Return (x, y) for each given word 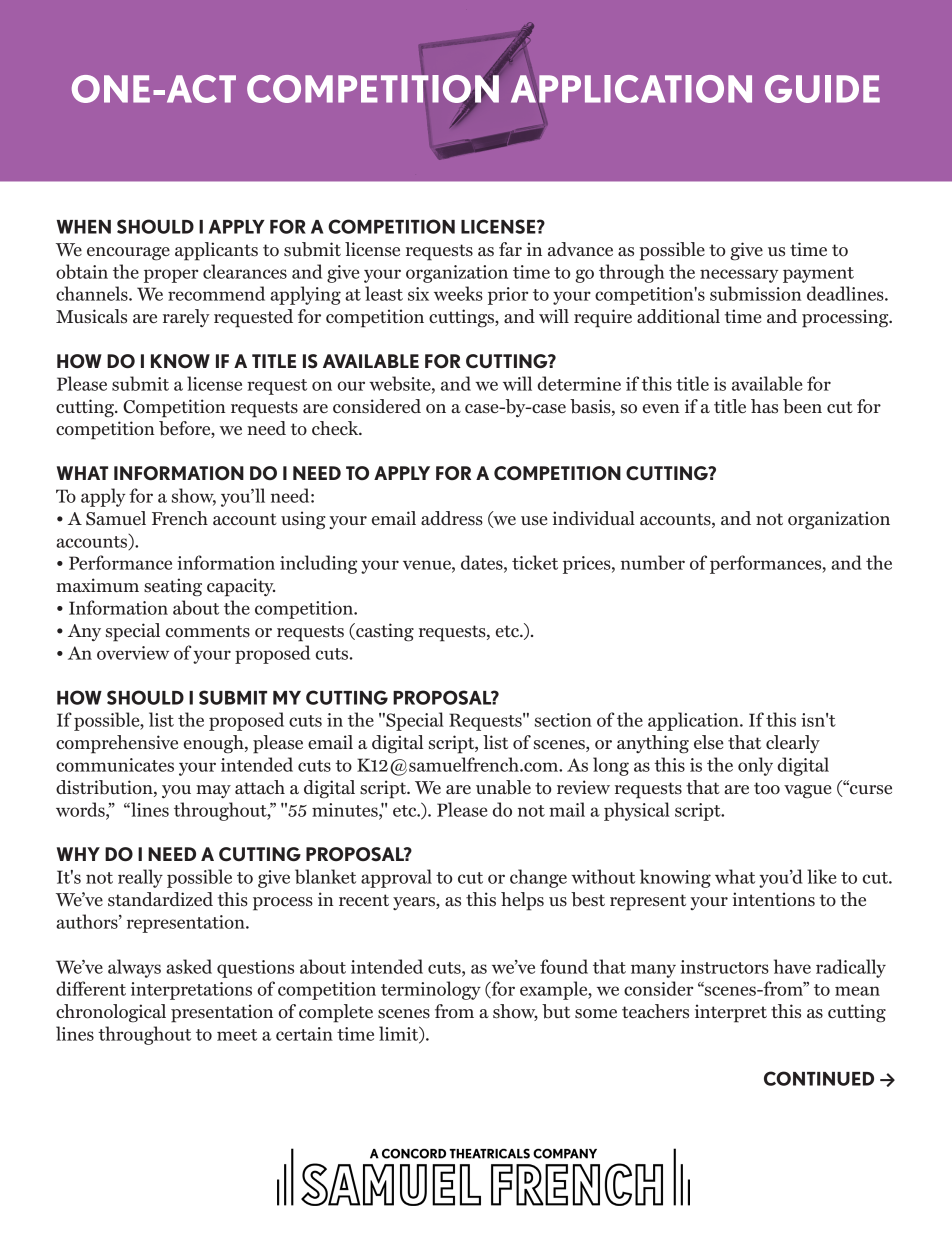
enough (215, 744)
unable (503, 787)
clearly (793, 744)
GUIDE (822, 89)
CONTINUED (819, 1078)
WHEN (84, 227)
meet (237, 1035)
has (764, 406)
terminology (431, 990)
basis (591, 407)
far (510, 249)
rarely (186, 318)
